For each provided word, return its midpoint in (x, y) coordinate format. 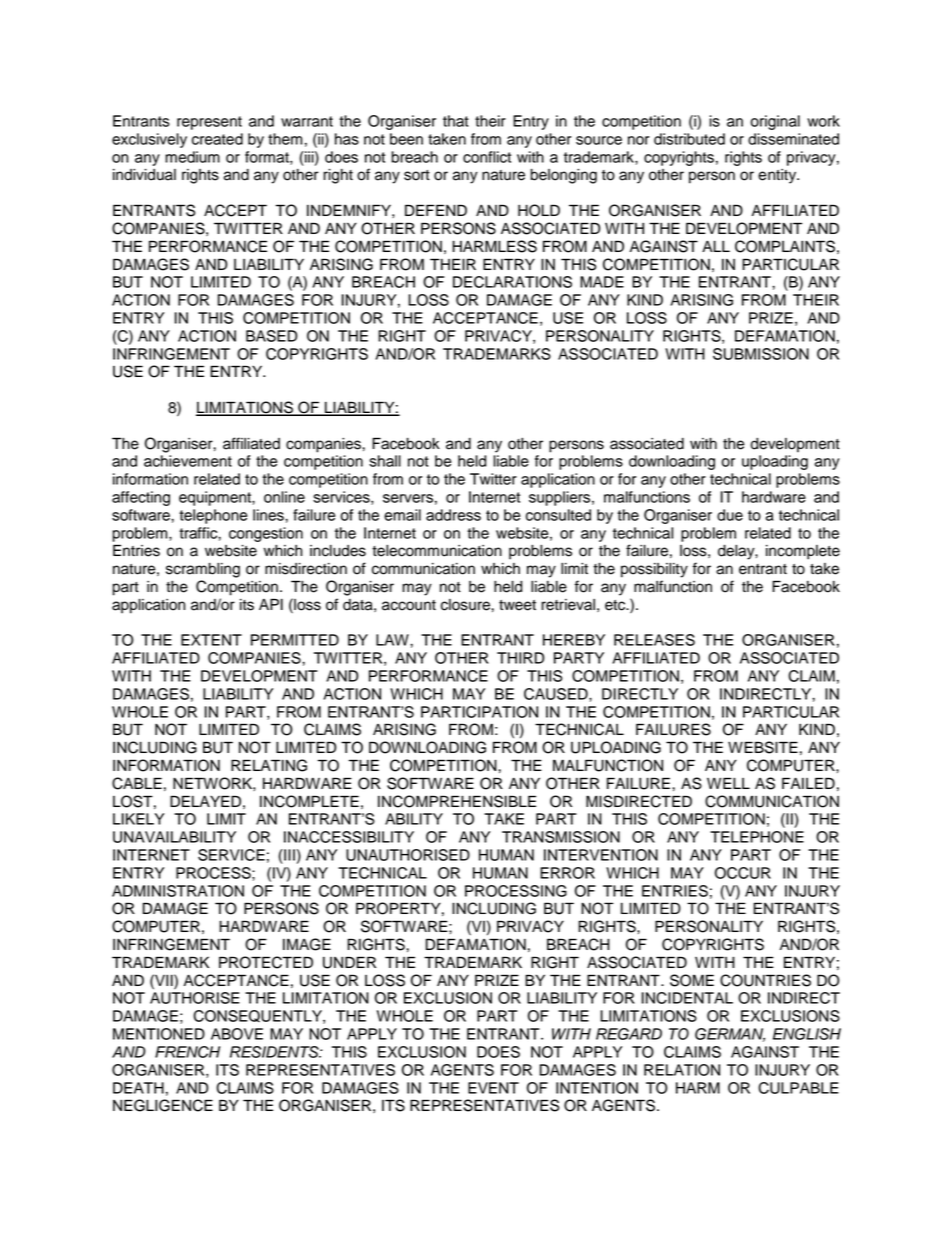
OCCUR (743, 873)
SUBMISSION (761, 354)
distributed (689, 139)
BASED (271, 336)
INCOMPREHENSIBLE (457, 801)
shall (385, 461)
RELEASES (654, 640)
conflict (487, 157)
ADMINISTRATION (178, 891)
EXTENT (211, 640)
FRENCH (187, 1052)
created (217, 139)
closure (466, 605)
